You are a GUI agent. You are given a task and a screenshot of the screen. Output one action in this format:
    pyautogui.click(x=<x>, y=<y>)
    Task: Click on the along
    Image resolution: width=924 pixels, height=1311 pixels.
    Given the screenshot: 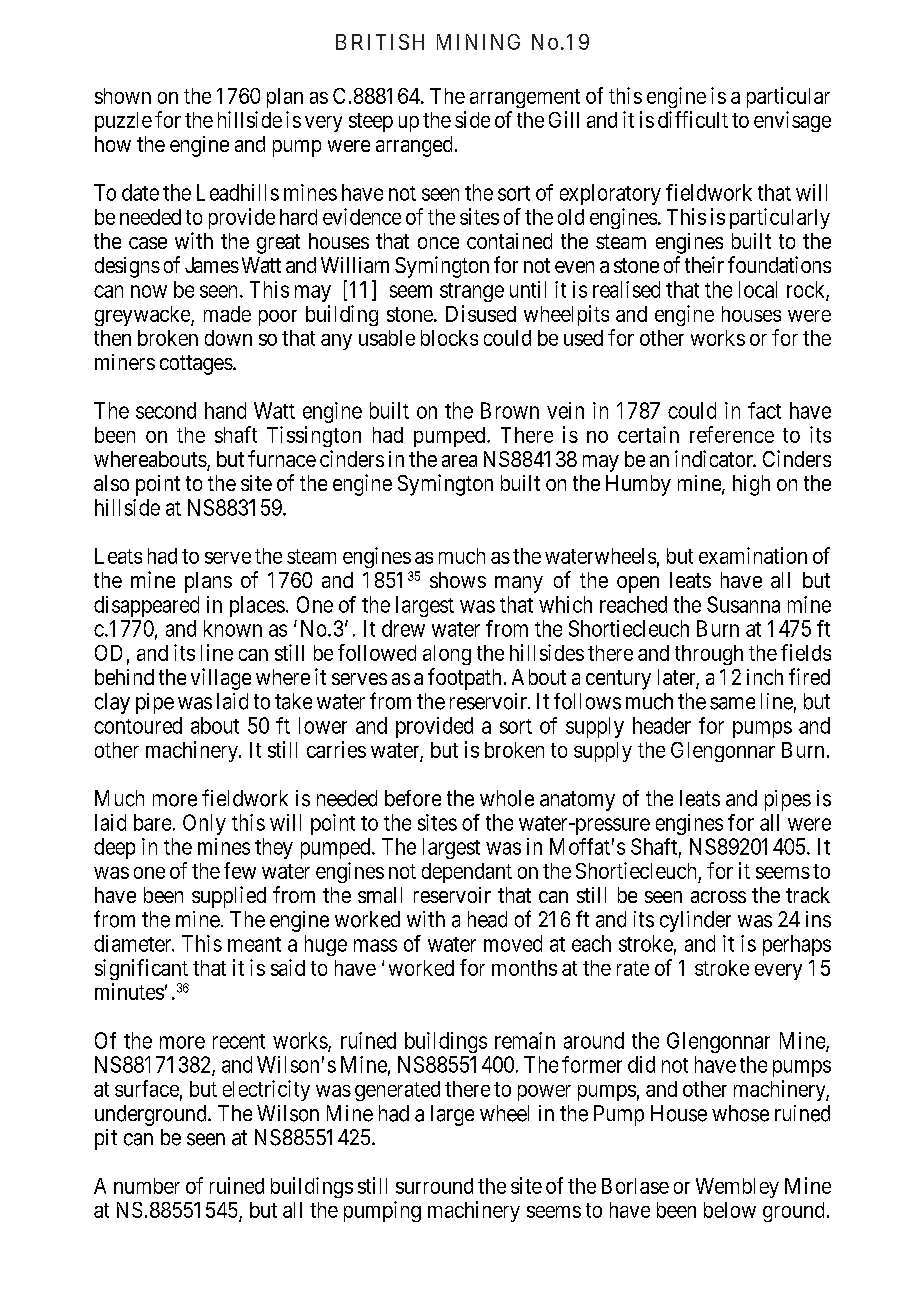 What is the action you would take?
    pyautogui.click(x=447, y=655)
